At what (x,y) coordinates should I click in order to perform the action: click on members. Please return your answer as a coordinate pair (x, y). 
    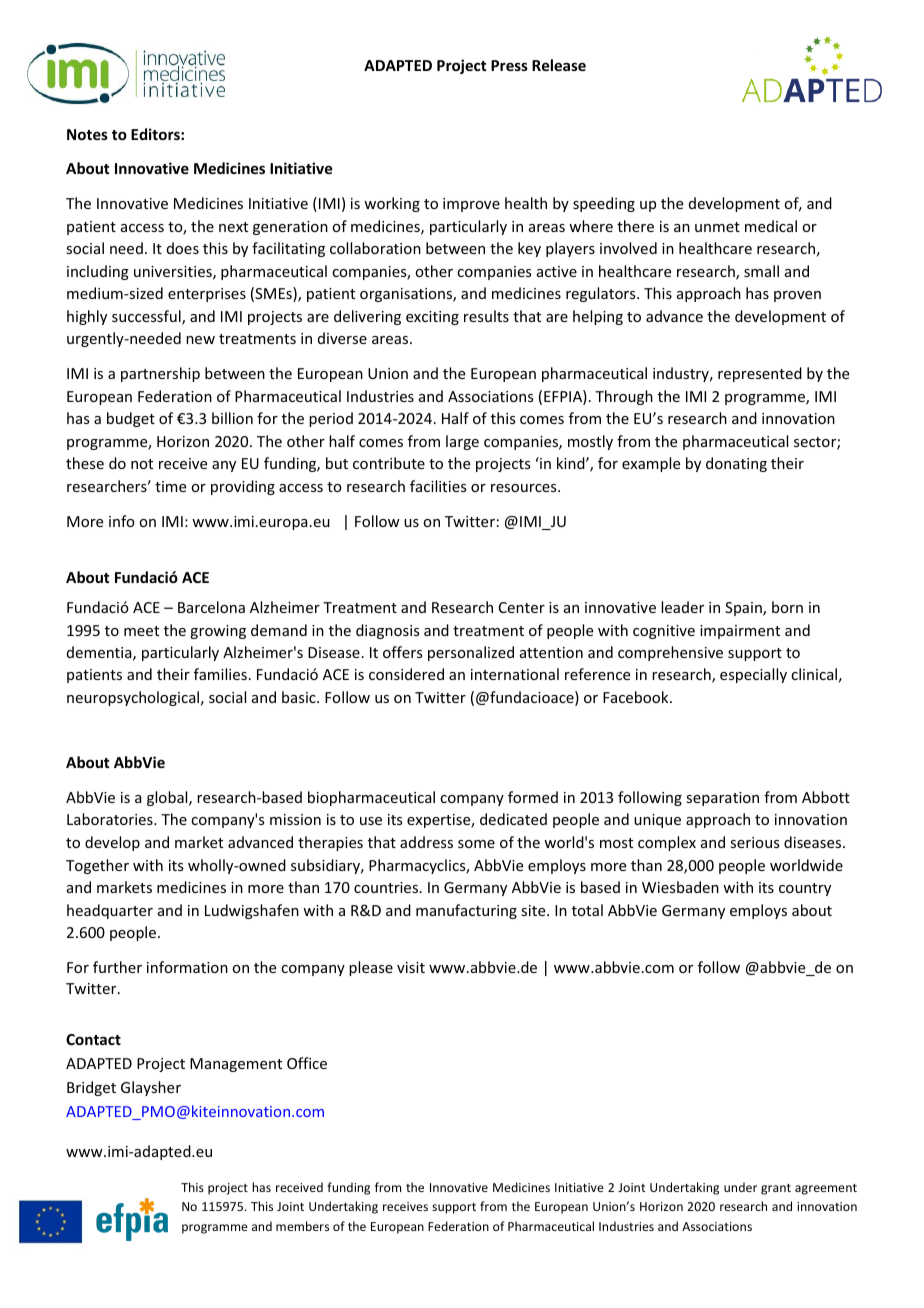
    Looking at the image, I should click on (302, 1226).
